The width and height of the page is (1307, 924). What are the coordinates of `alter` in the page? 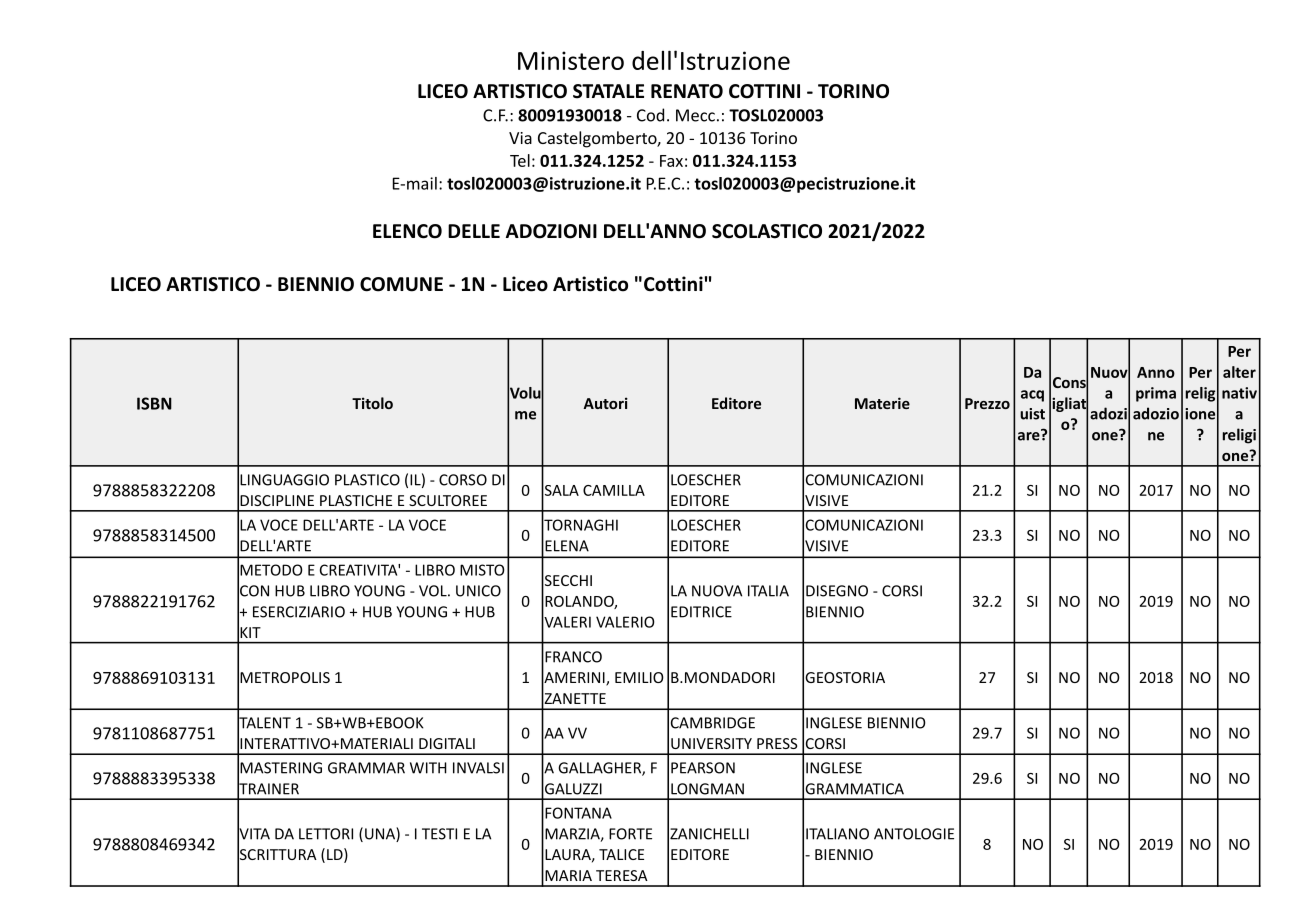 It's located at (1239, 372).
